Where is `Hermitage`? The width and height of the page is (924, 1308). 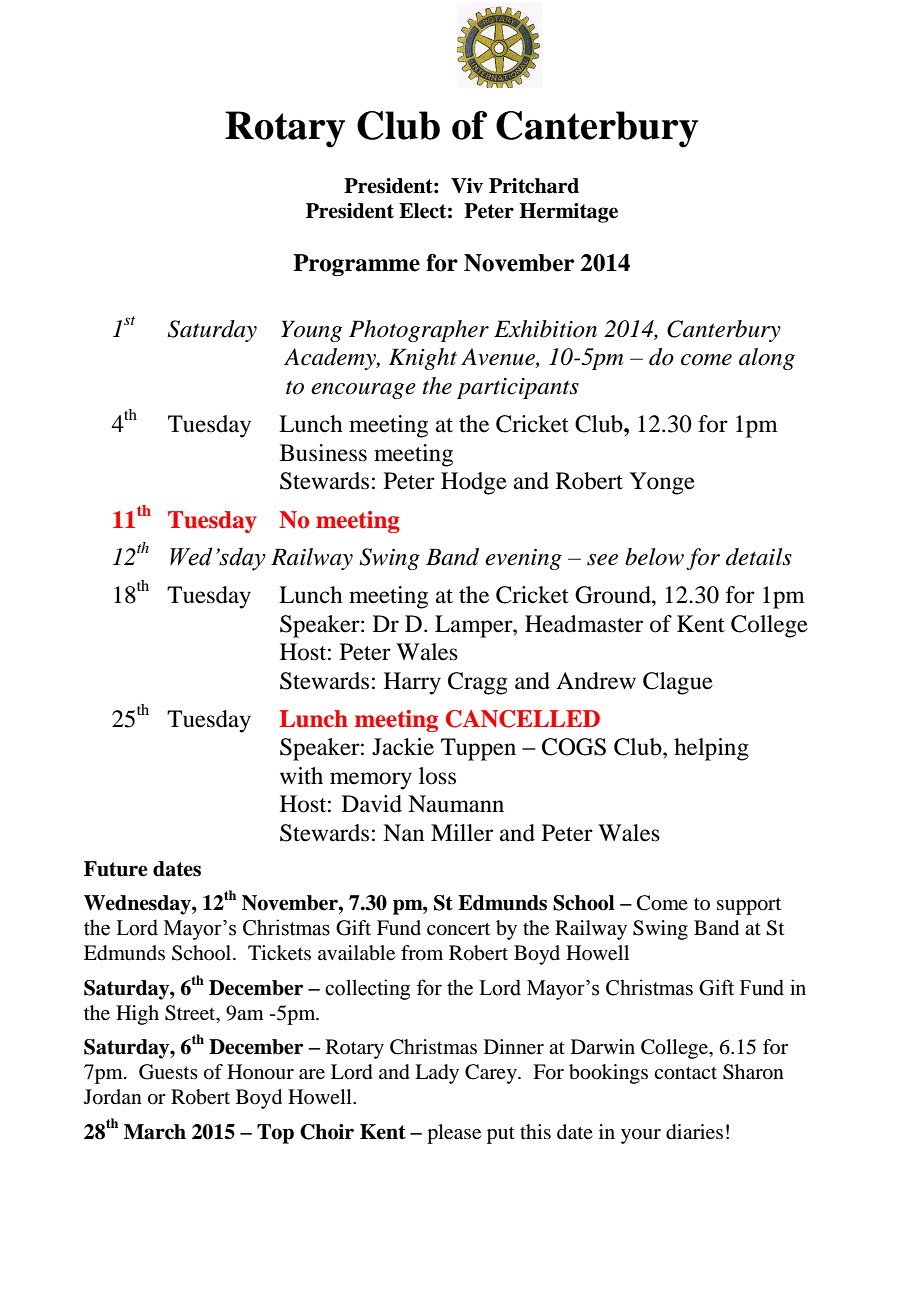 Hermitage is located at coordinates (568, 213).
